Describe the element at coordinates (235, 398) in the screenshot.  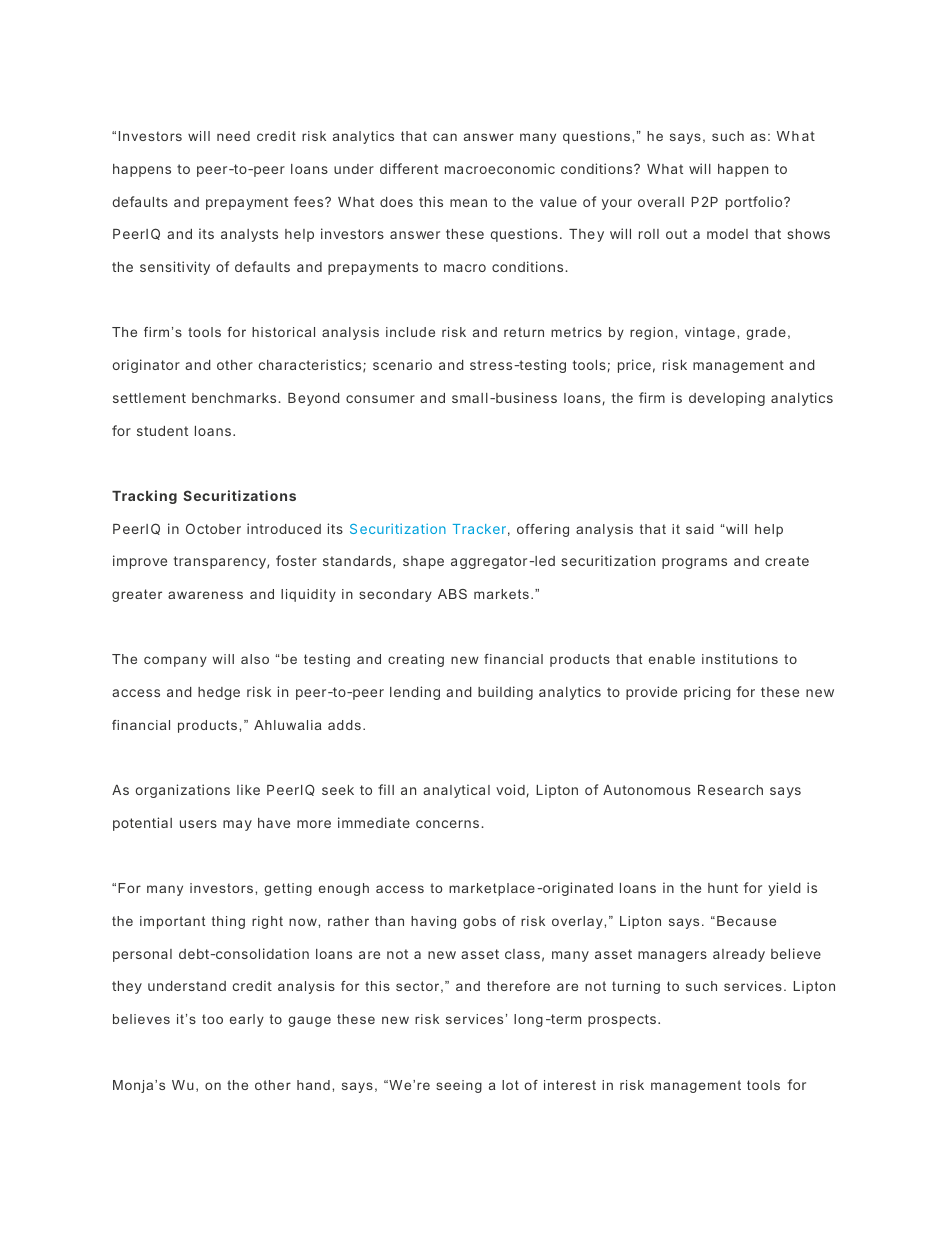
I see `benchmarks` at that location.
